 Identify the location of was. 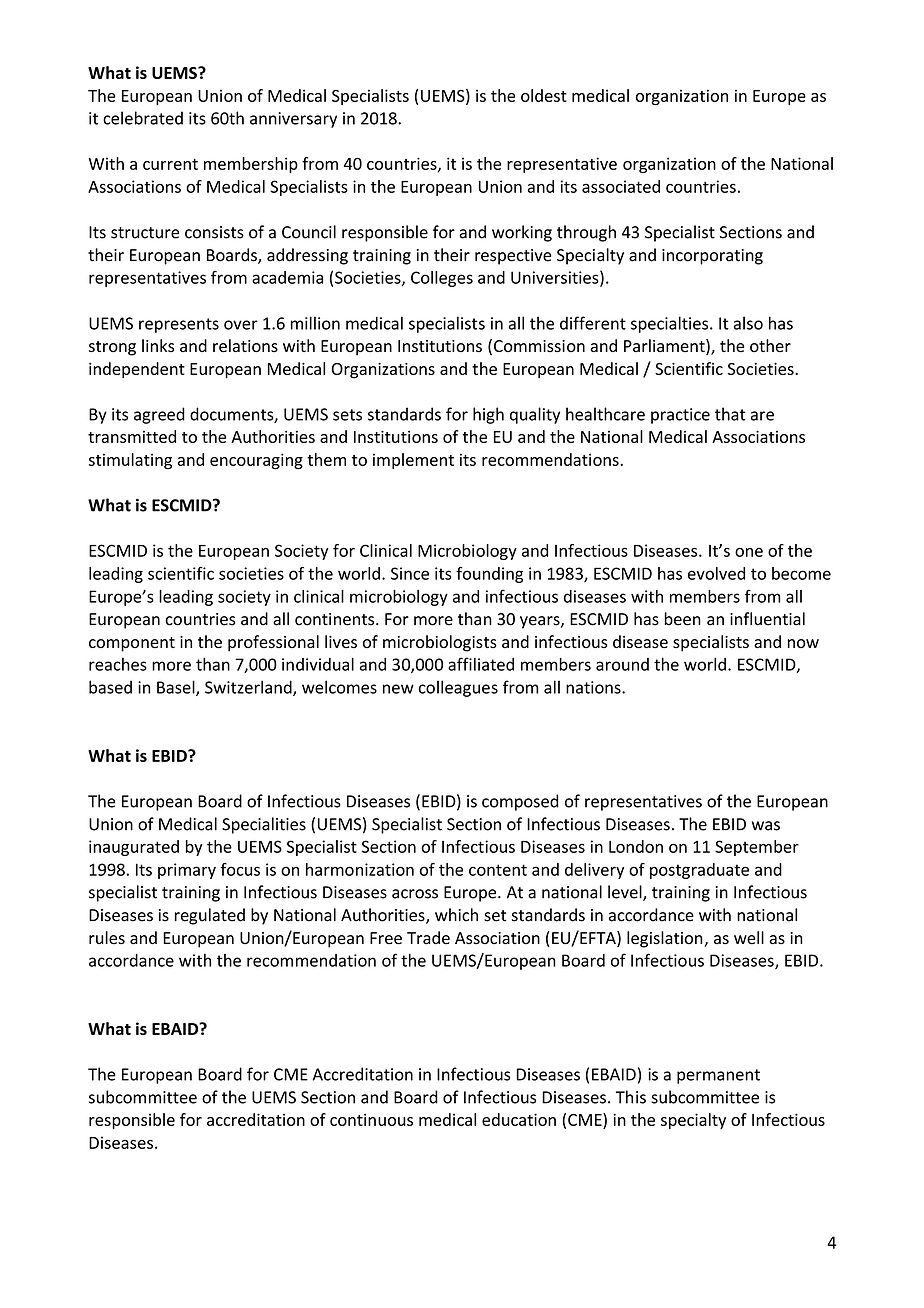
(766, 826).
